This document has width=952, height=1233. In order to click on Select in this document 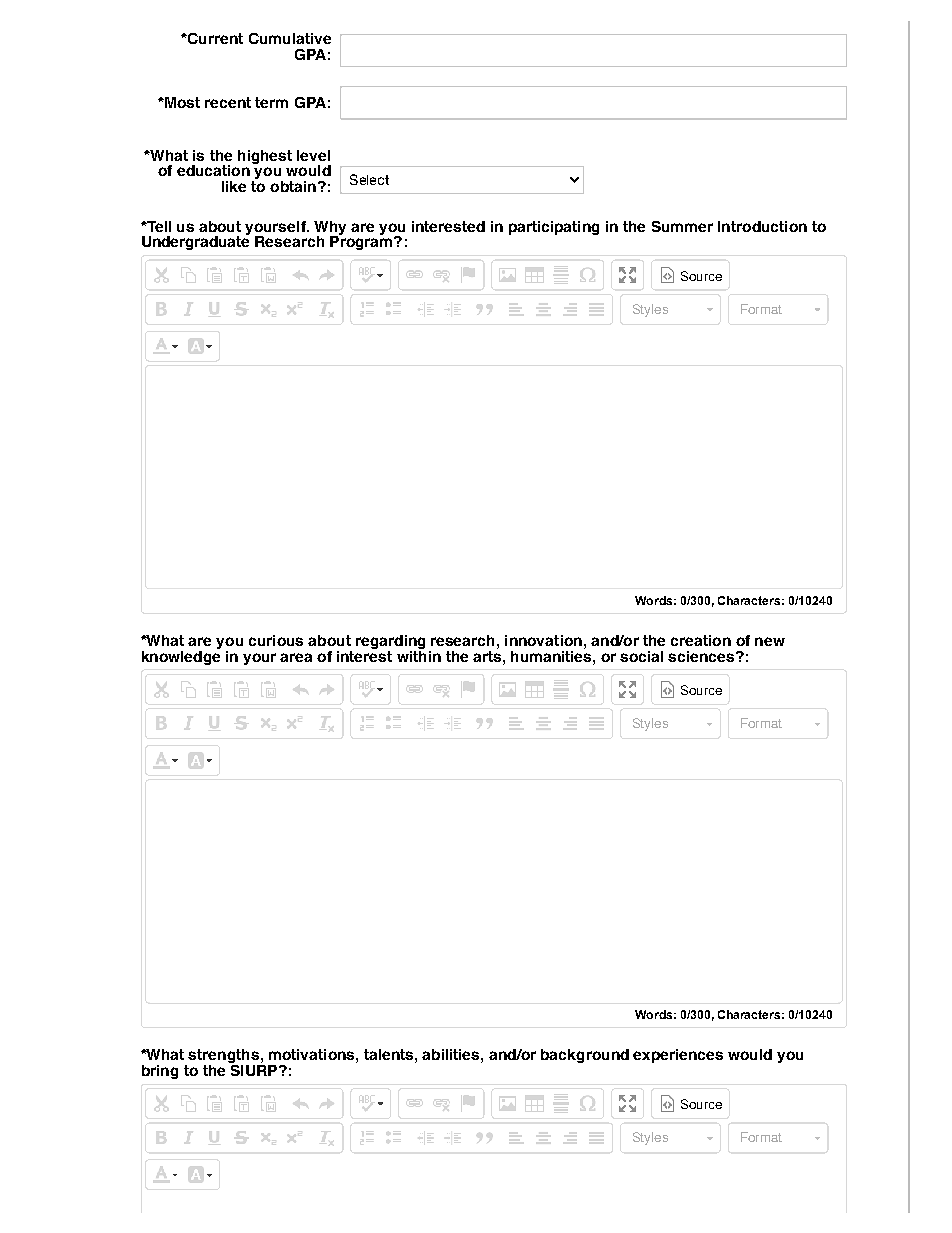, I will do `click(369, 179)`.
